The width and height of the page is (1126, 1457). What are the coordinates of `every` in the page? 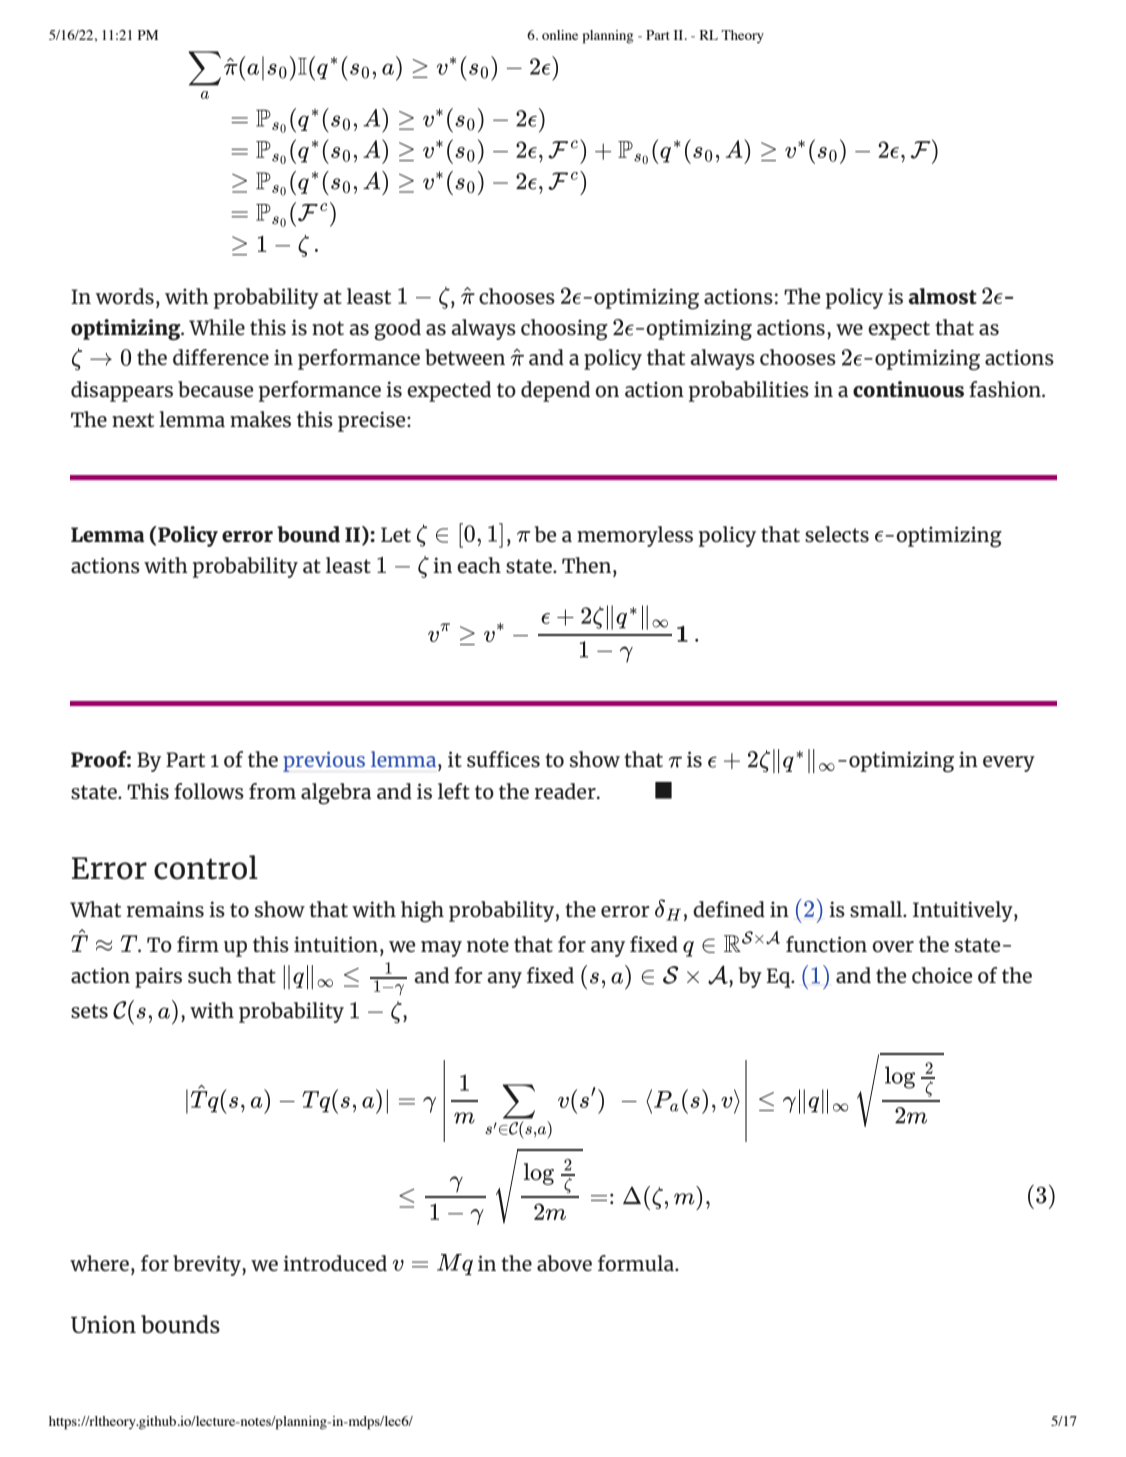 It's located at (1009, 764).
